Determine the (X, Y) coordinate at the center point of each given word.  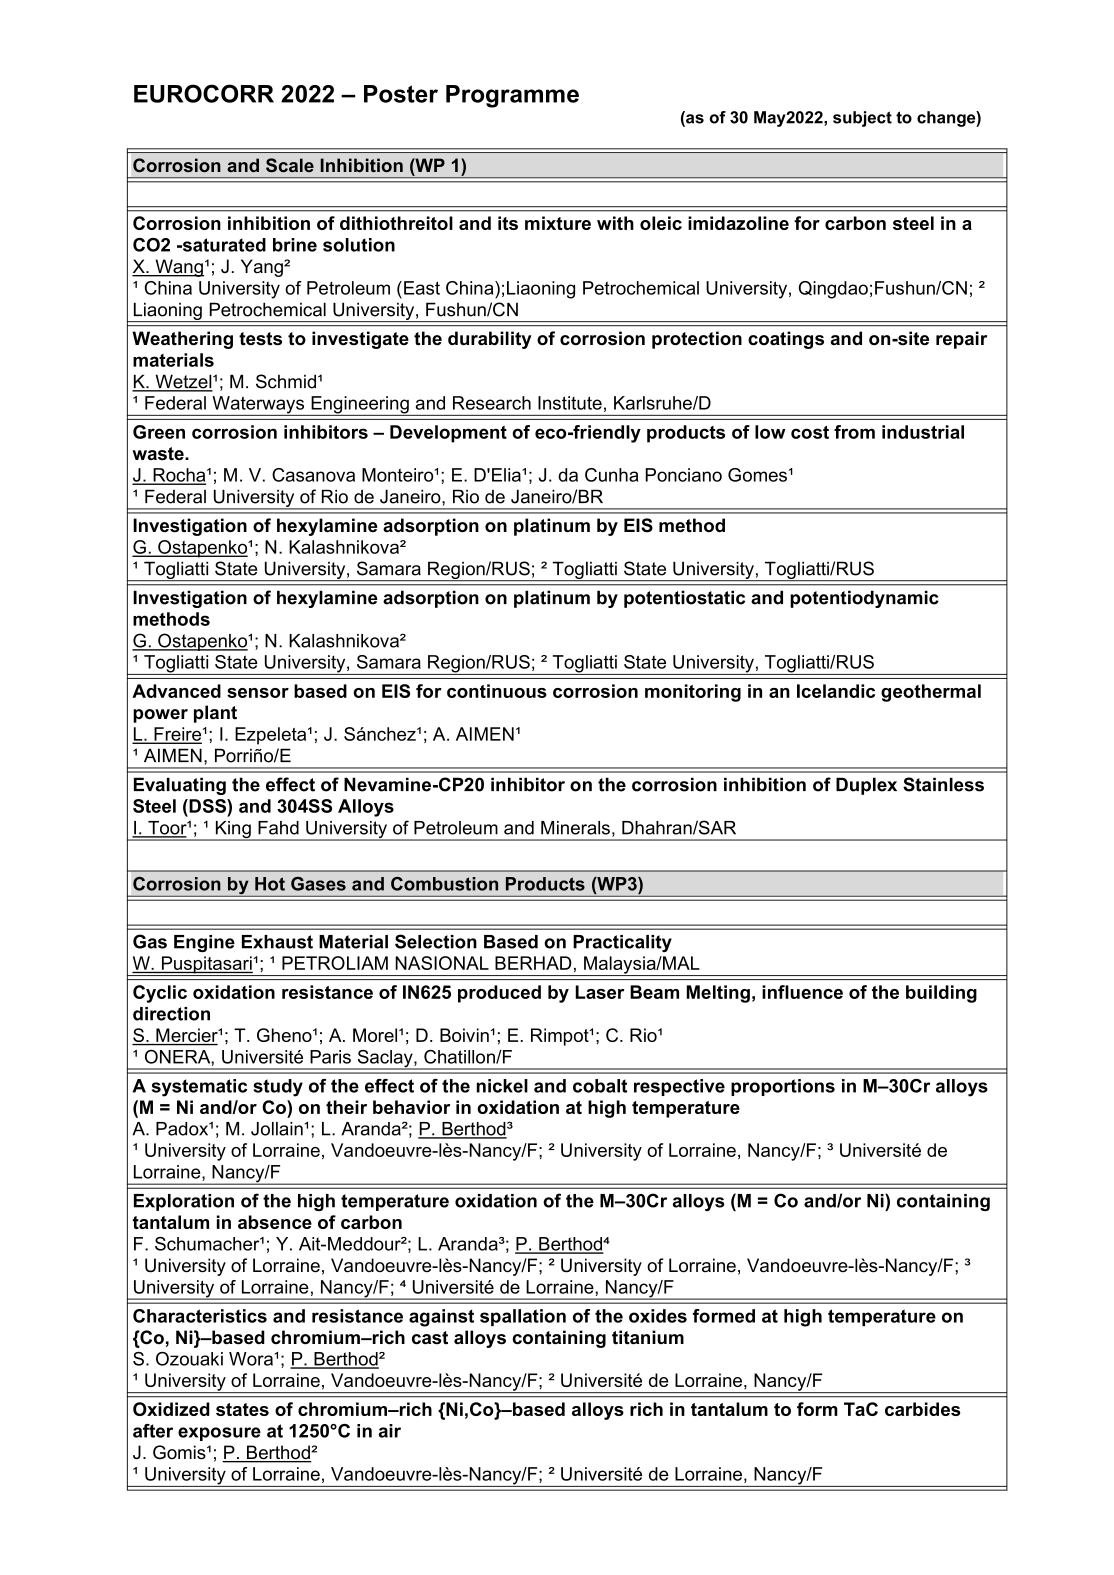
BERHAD (533, 963)
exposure (219, 1434)
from (854, 432)
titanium (648, 1337)
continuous (497, 691)
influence (802, 992)
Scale (290, 165)
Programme (512, 96)
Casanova (313, 475)
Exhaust (277, 942)
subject (862, 119)
